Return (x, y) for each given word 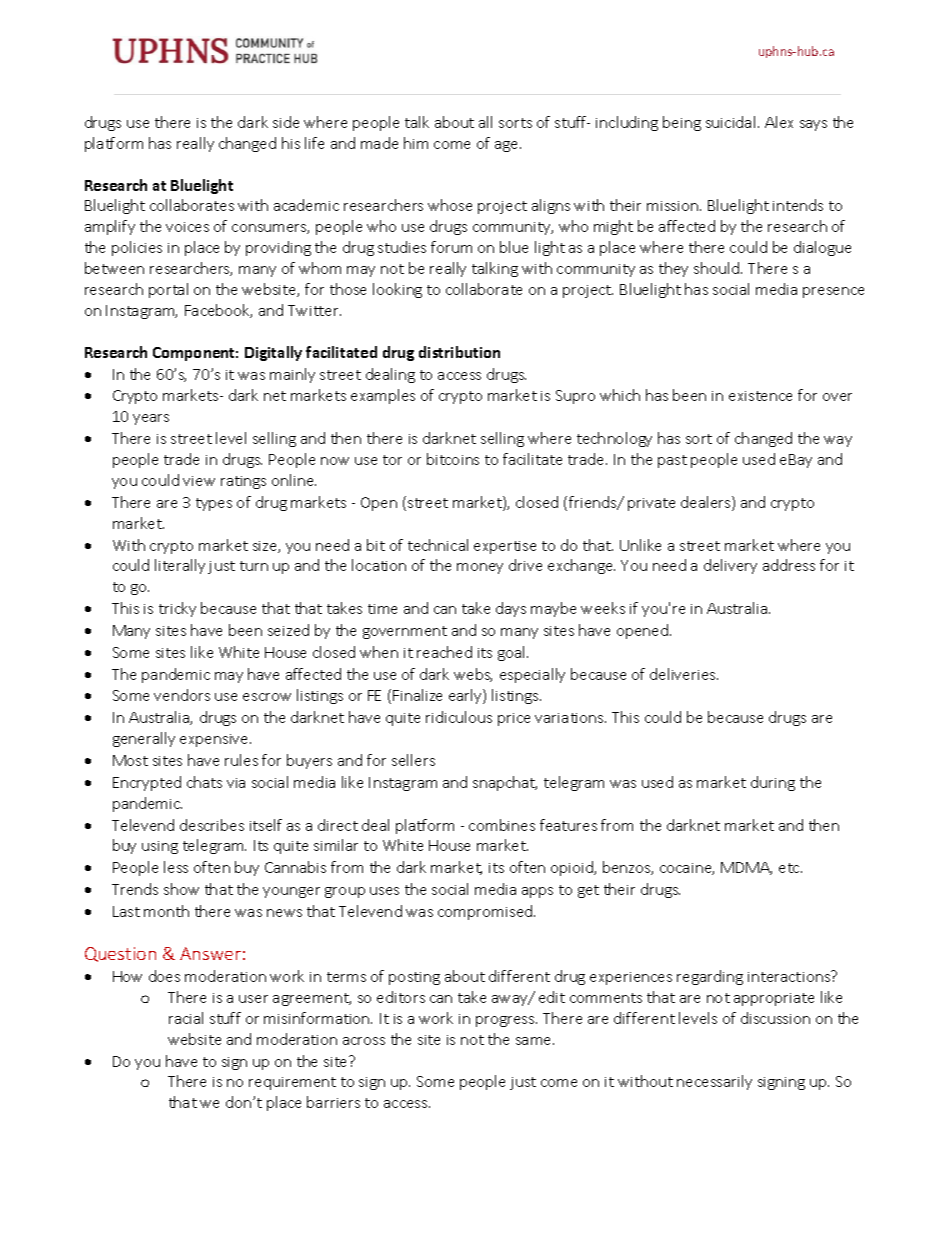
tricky (177, 609)
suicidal (730, 122)
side (286, 122)
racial (186, 1018)
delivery (730, 566)
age (508, 146)
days (511, 609)
